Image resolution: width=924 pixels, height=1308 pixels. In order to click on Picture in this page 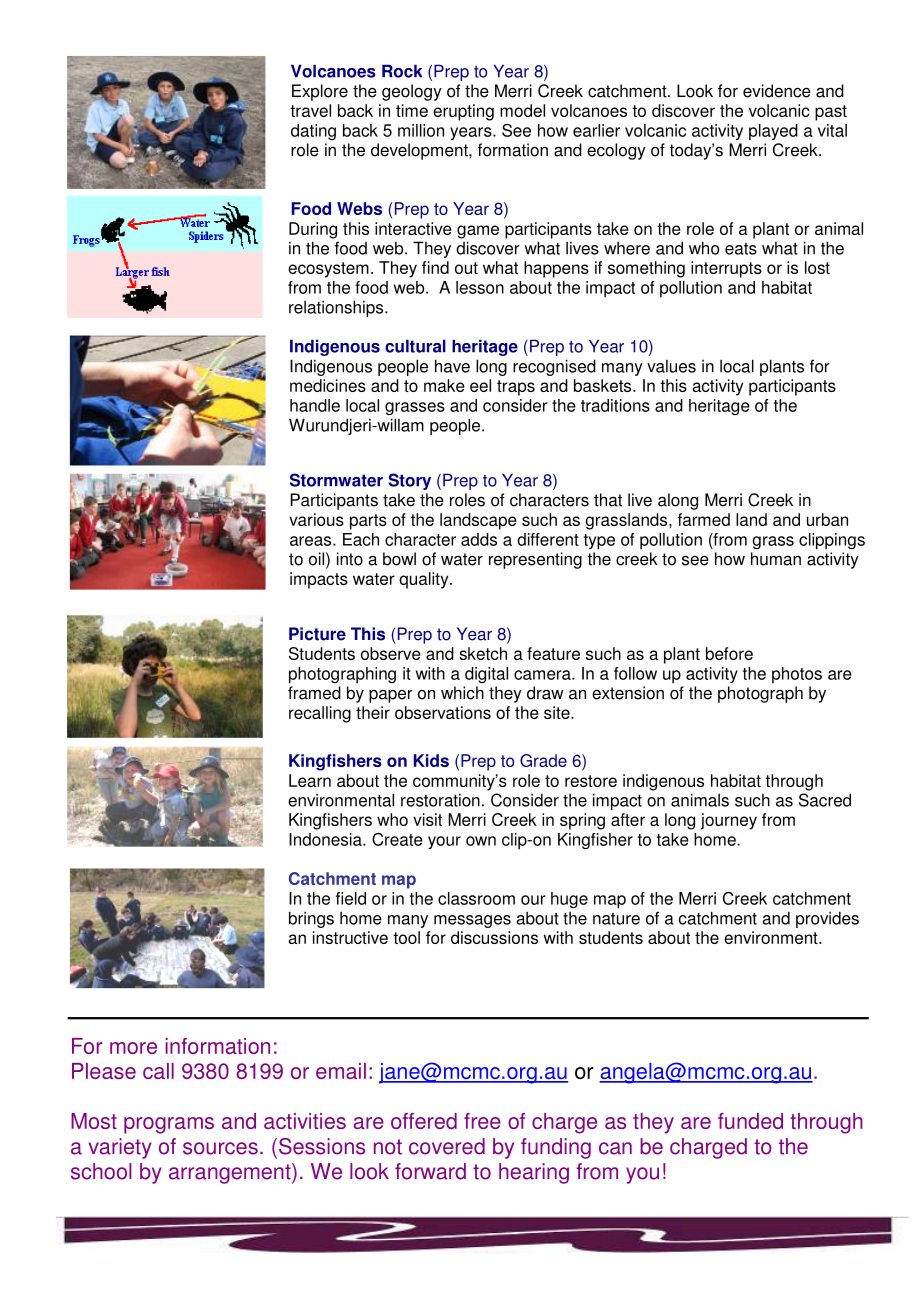, I will do `click(317, 634)`.
